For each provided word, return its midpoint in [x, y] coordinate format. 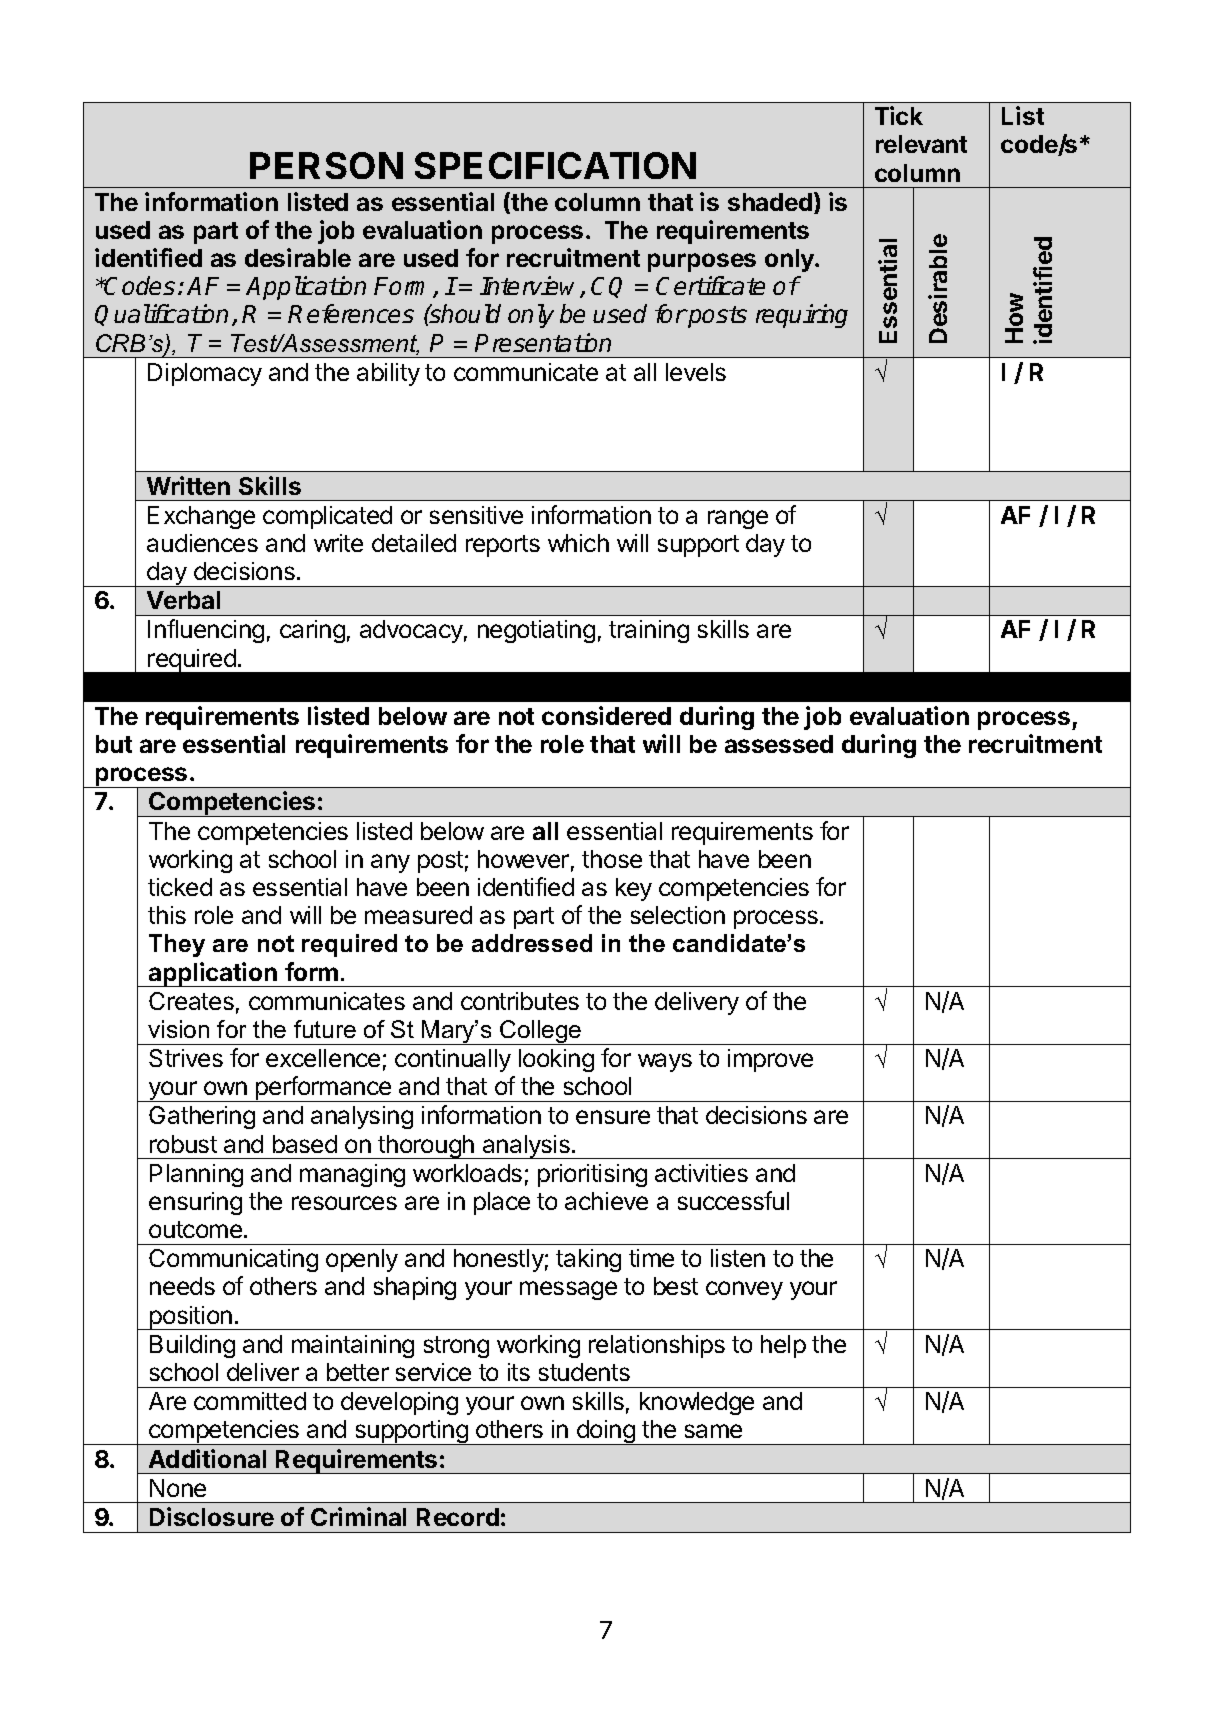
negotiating [536, 631]
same [713, 1431]
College [541, 1032]
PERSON [326, 165]
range [738, 519]
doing [606, 1432]
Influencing [206, 631]
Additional [207, 1458]
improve [770, 1060]
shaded [770, 202]
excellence [323, 1058]
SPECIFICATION [555, 165]
